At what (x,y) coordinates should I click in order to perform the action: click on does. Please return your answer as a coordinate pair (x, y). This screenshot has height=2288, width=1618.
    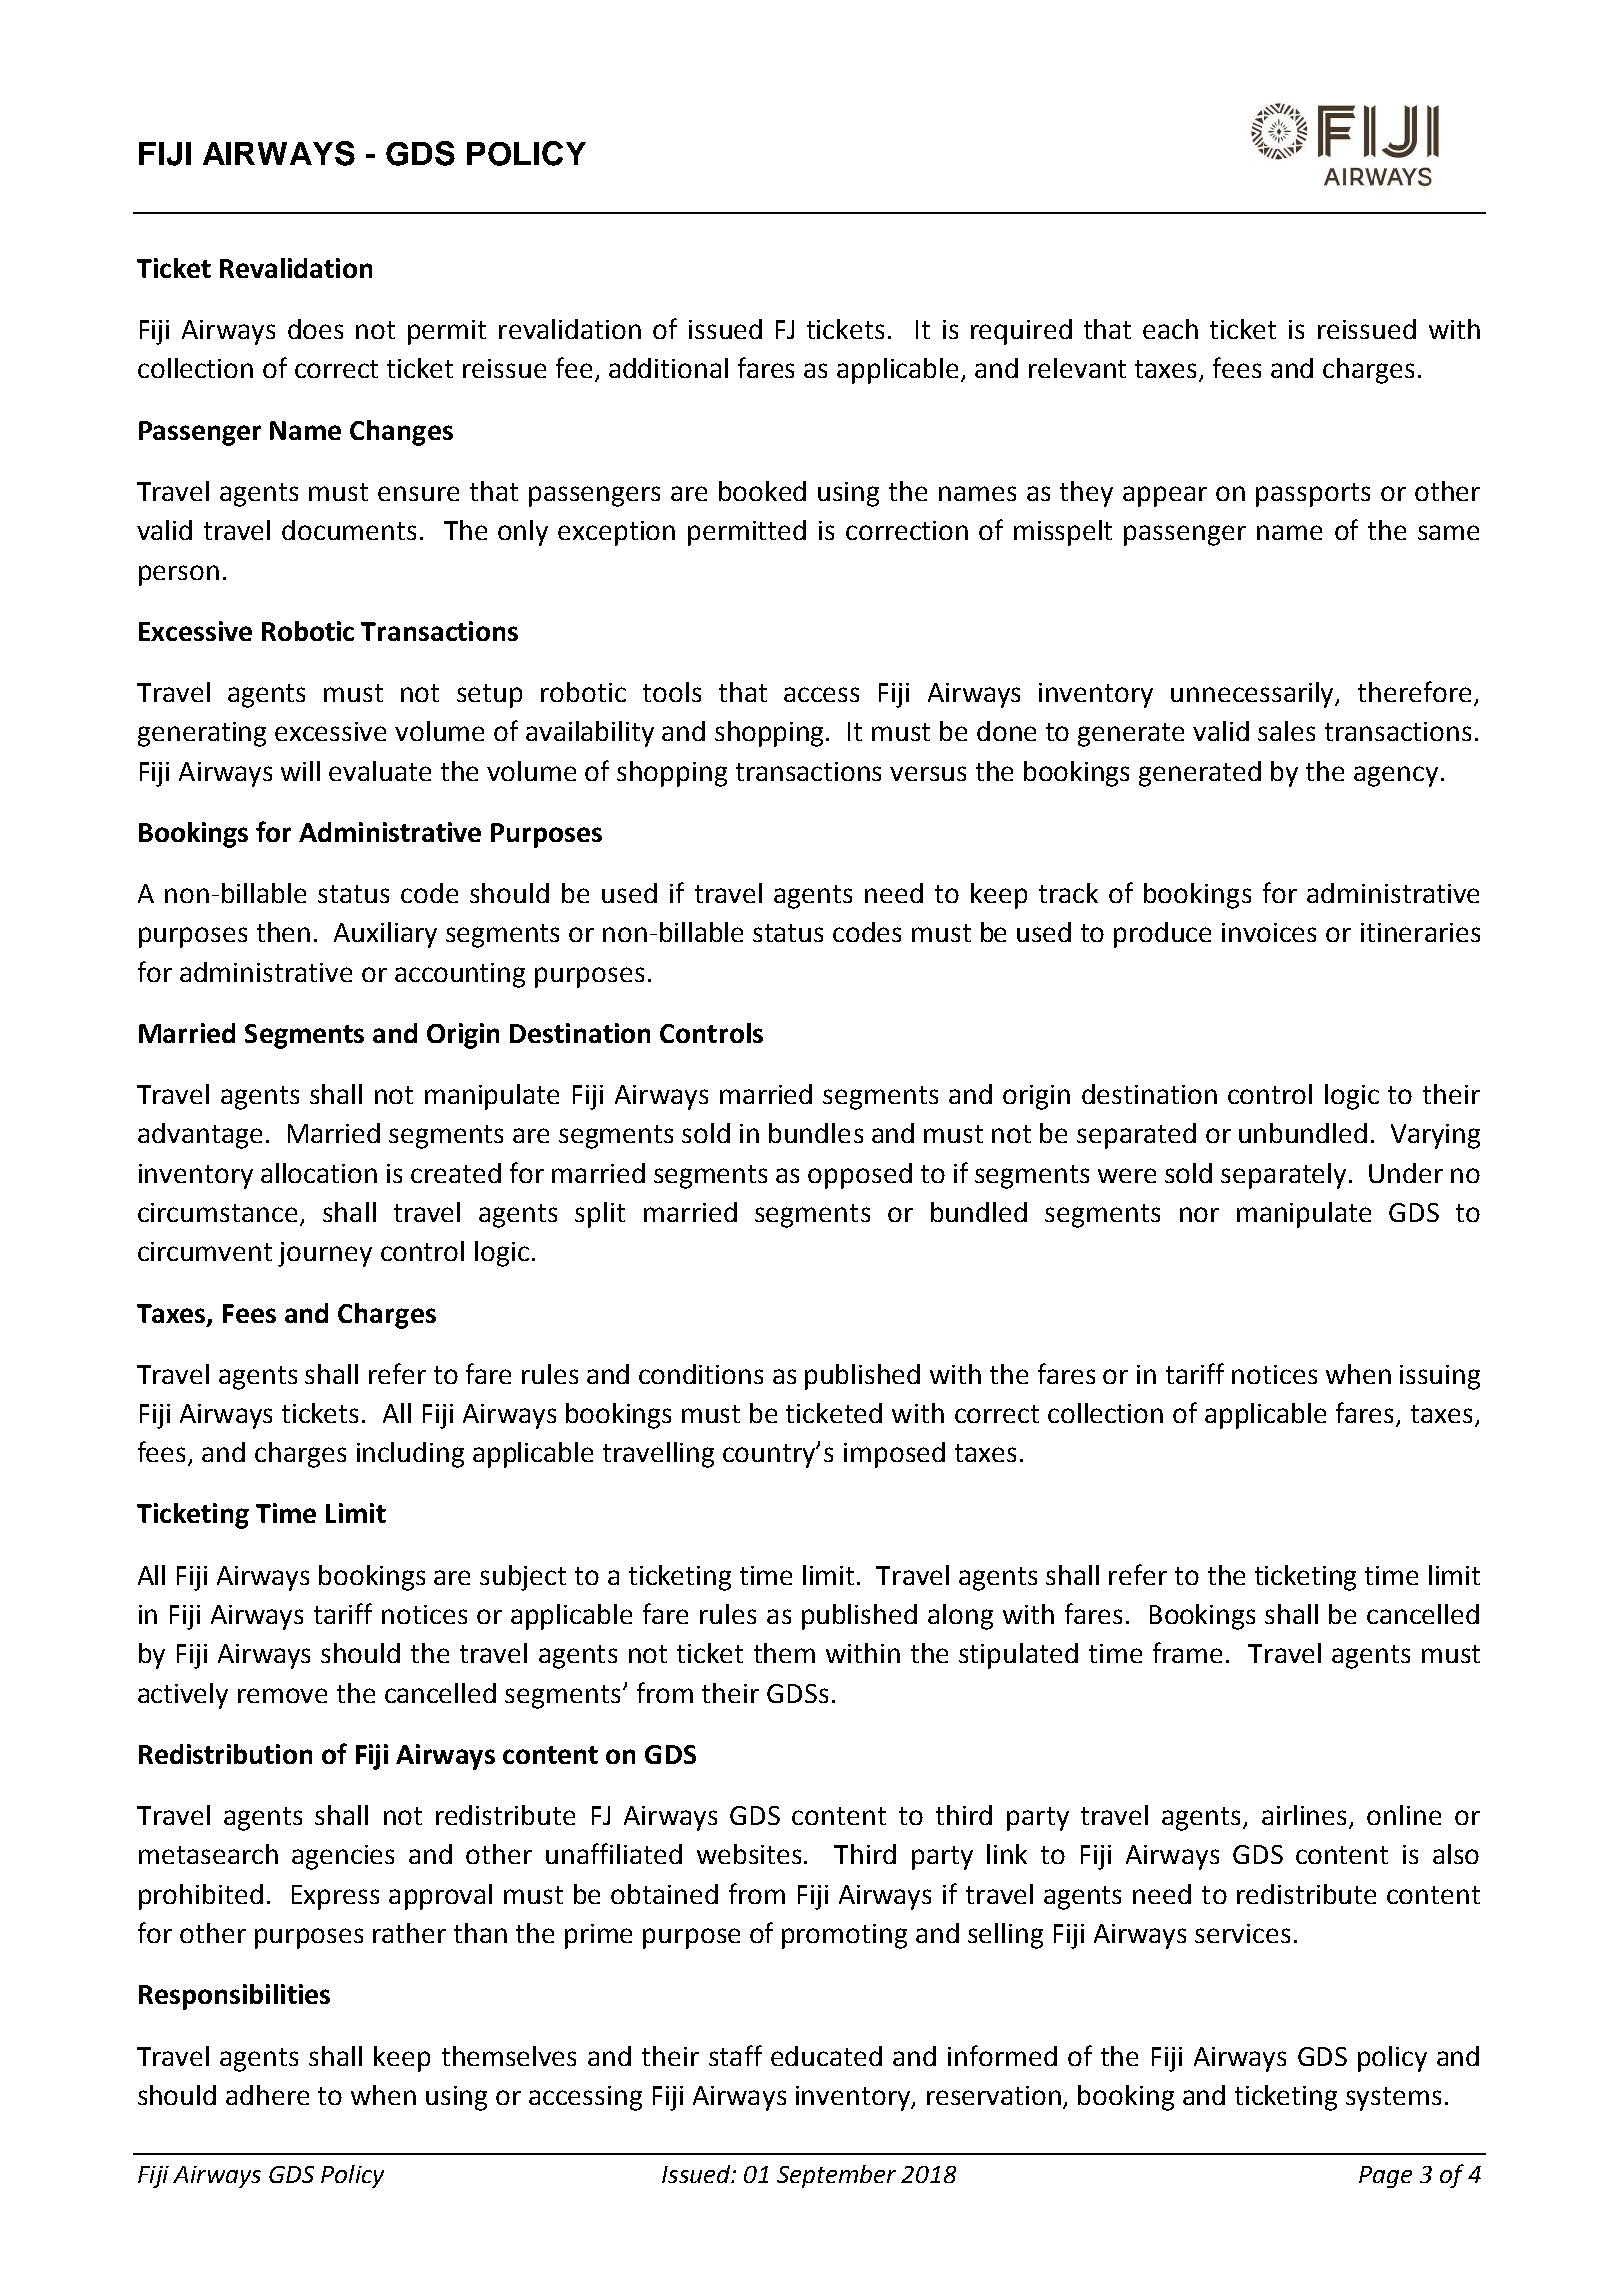
    Looking at the image, I should click on (315, 329).
